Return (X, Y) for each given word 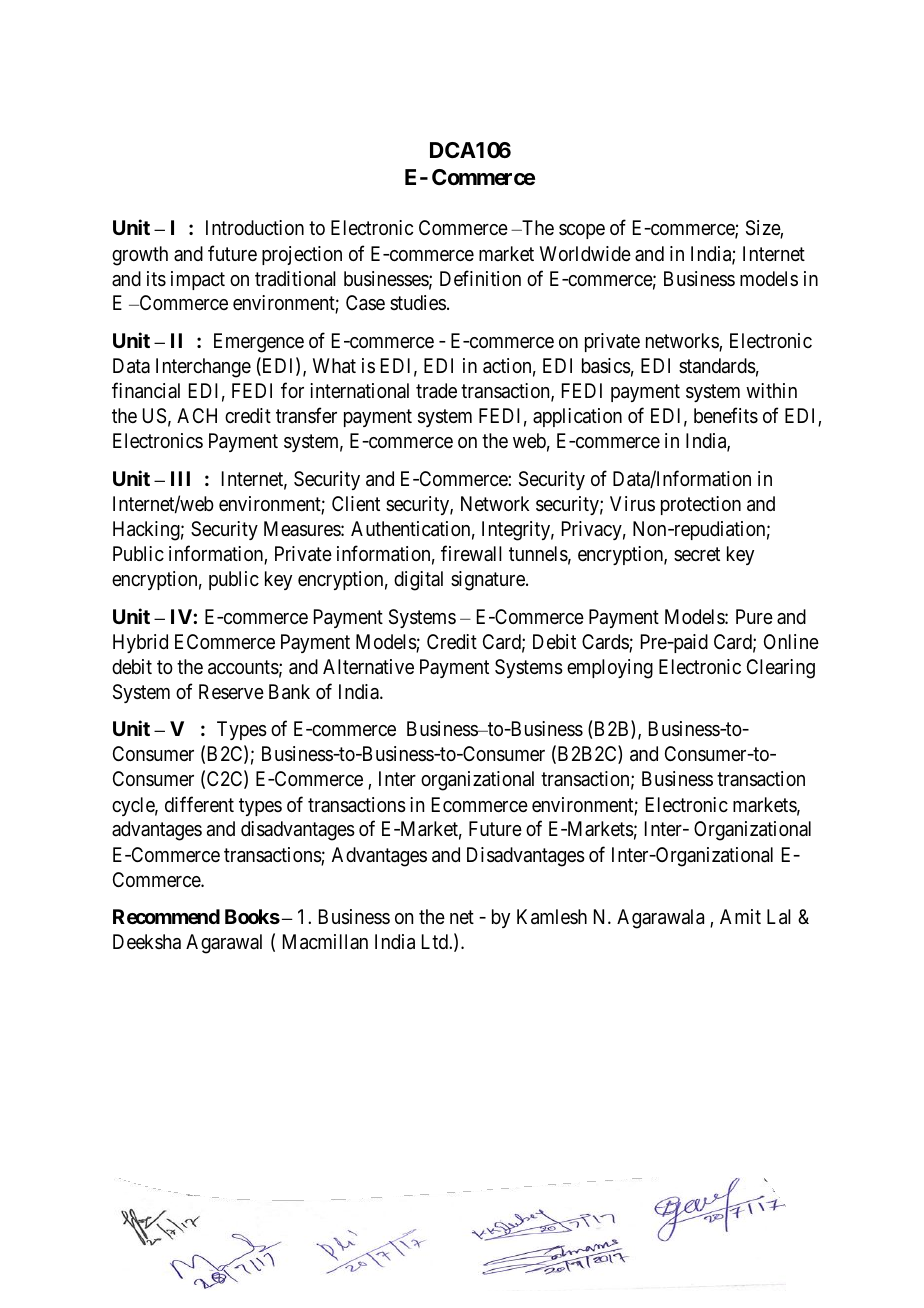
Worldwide (585, 253)
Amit (740, 916)
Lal (779, 917)
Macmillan (325, 942)
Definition (480, 278)
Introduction (255, 227)
